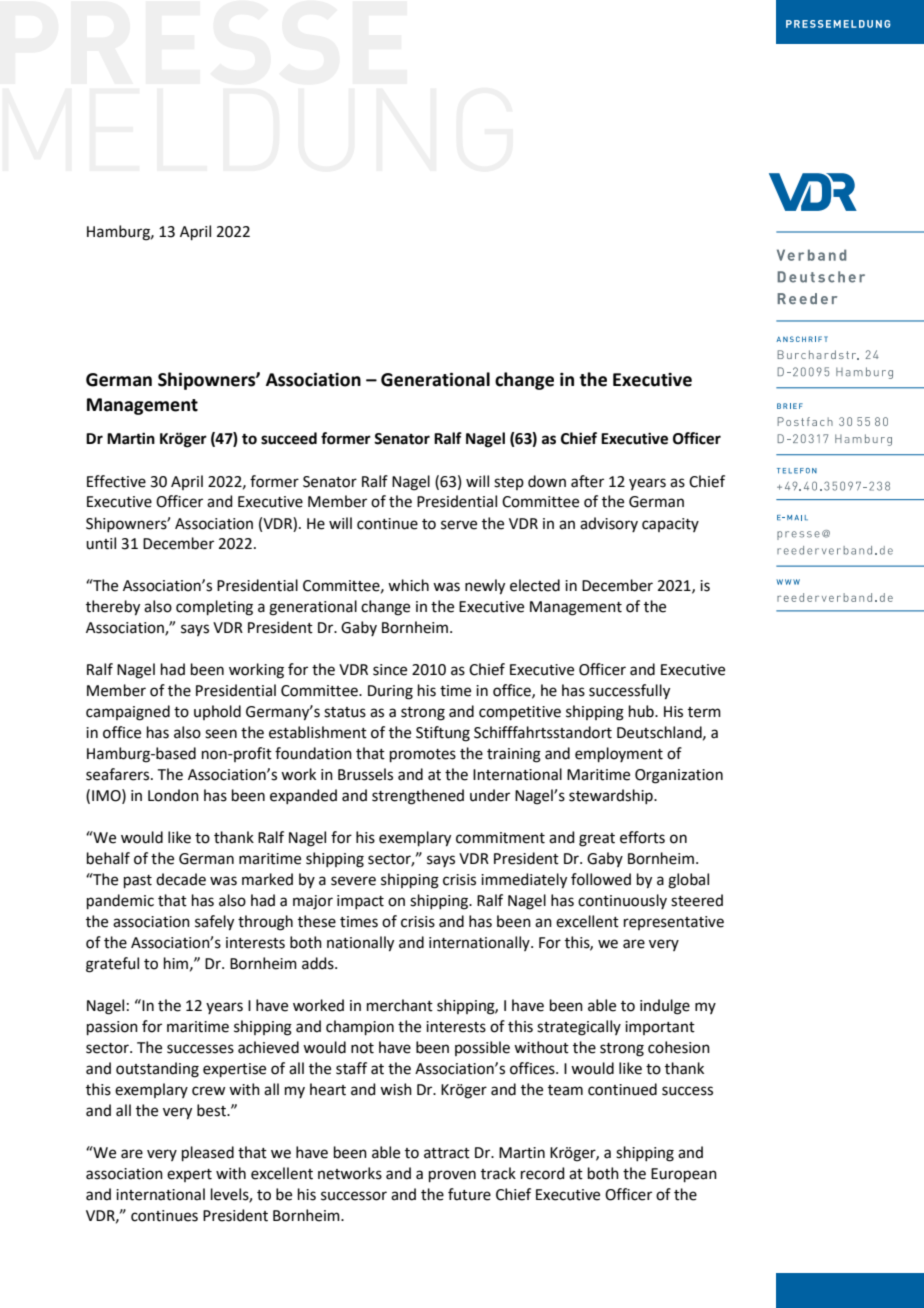 The height and width of the page is (1308, 924). Describe the element at coordinates (509, 483) in the page. I see `step` at that location.
